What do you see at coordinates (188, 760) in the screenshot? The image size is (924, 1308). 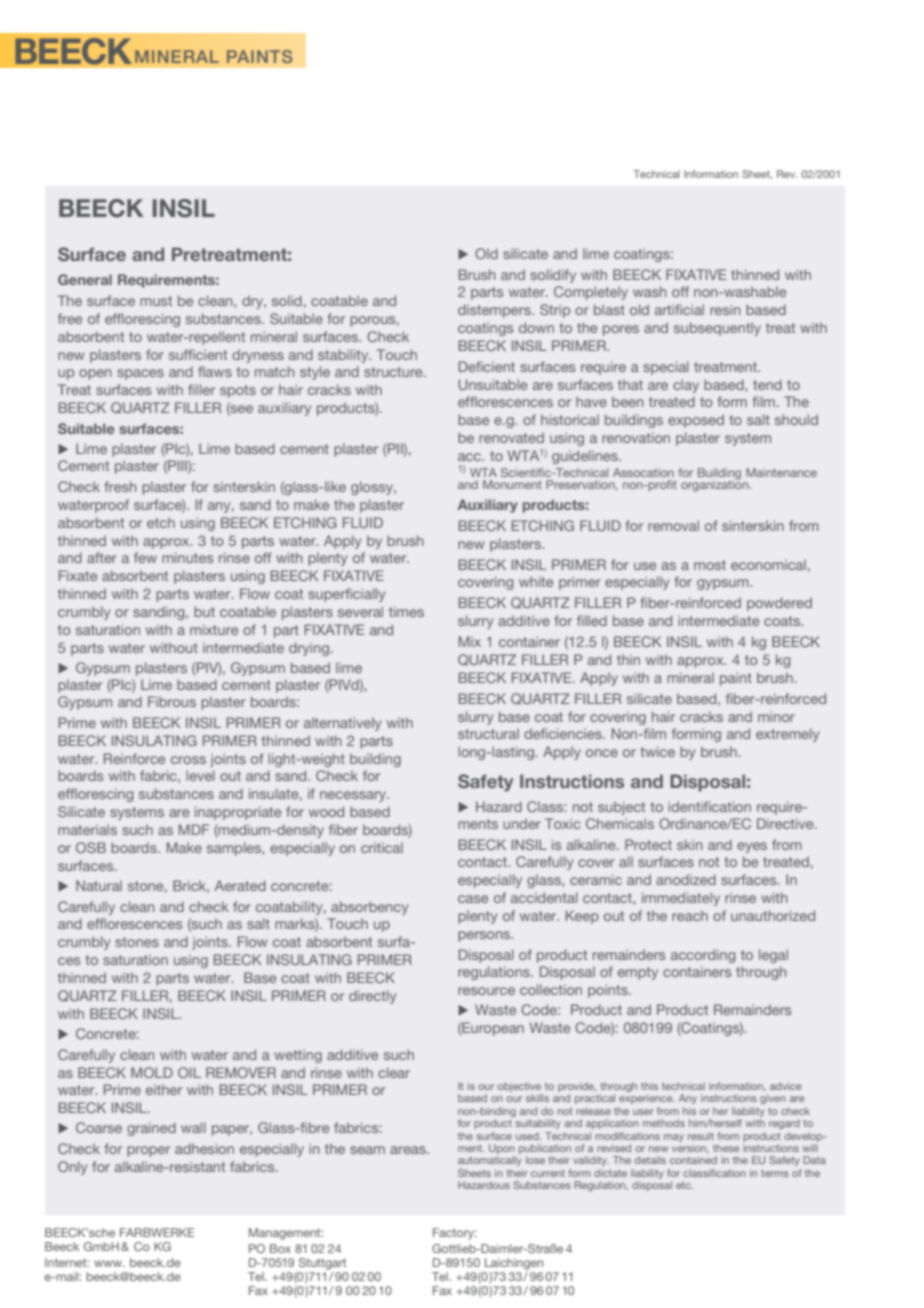 I see `cross` at bounding box center [188, 760].
